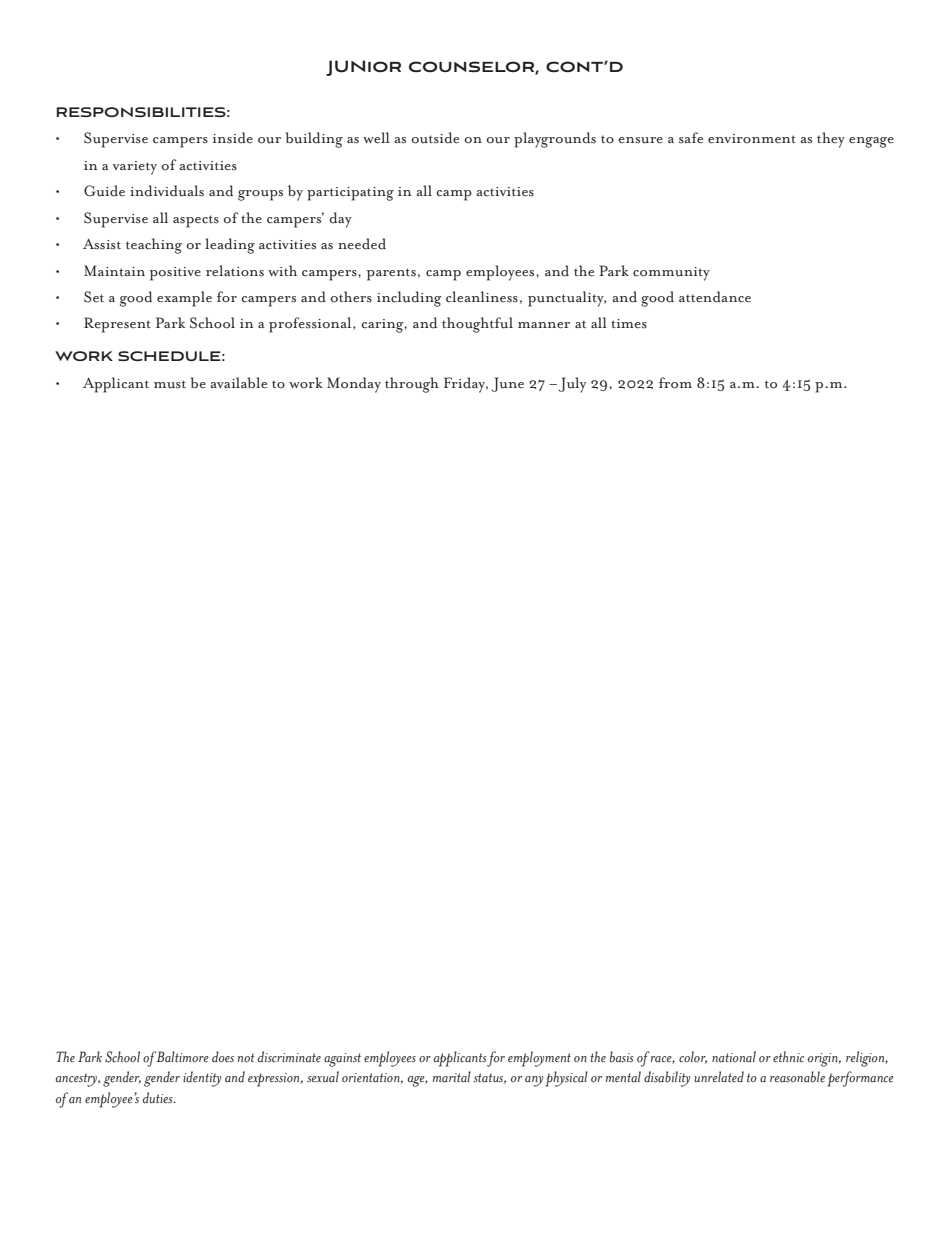  I want to click on must, so click(170, 384).
